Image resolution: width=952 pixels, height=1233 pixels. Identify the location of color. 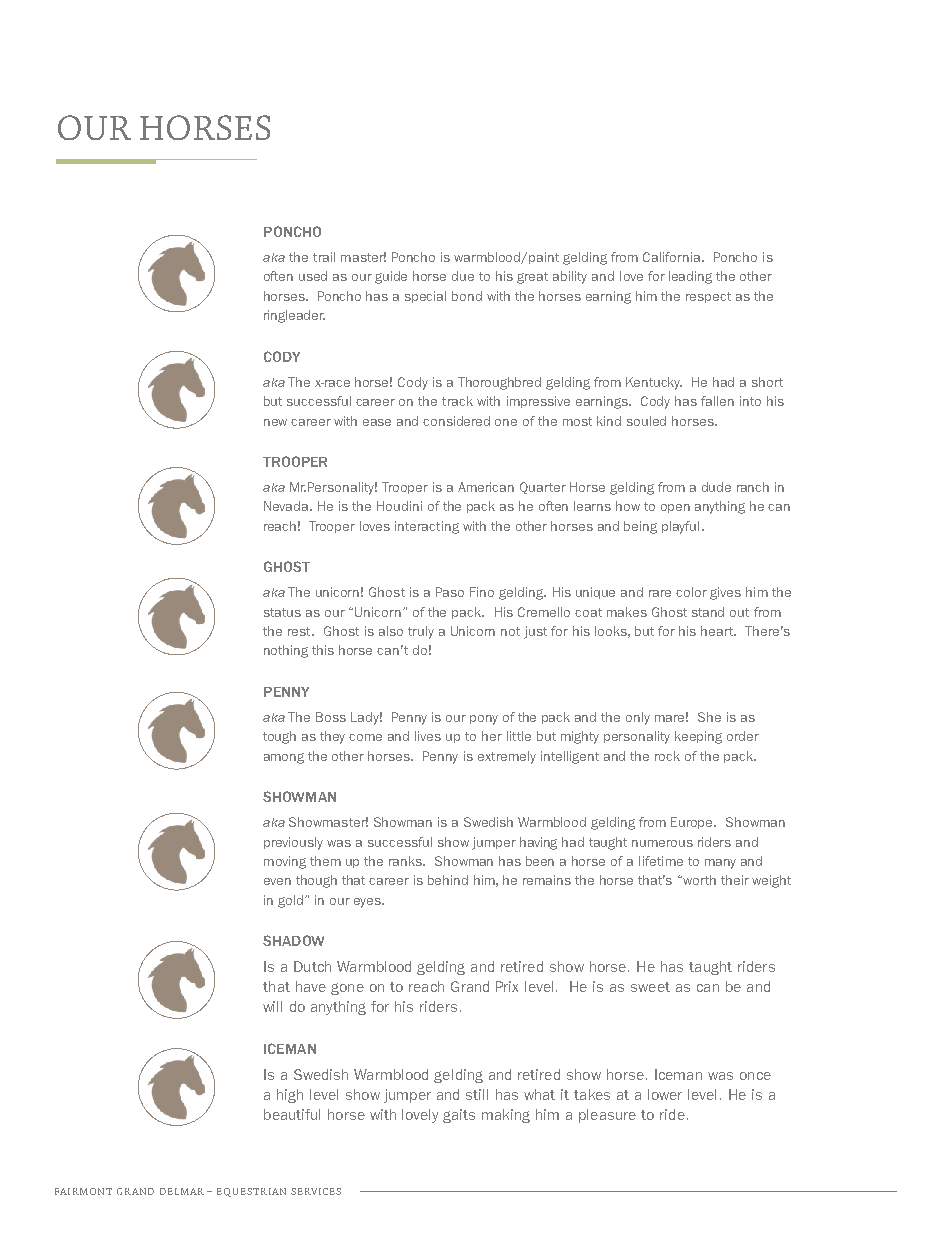
(691, 592).
